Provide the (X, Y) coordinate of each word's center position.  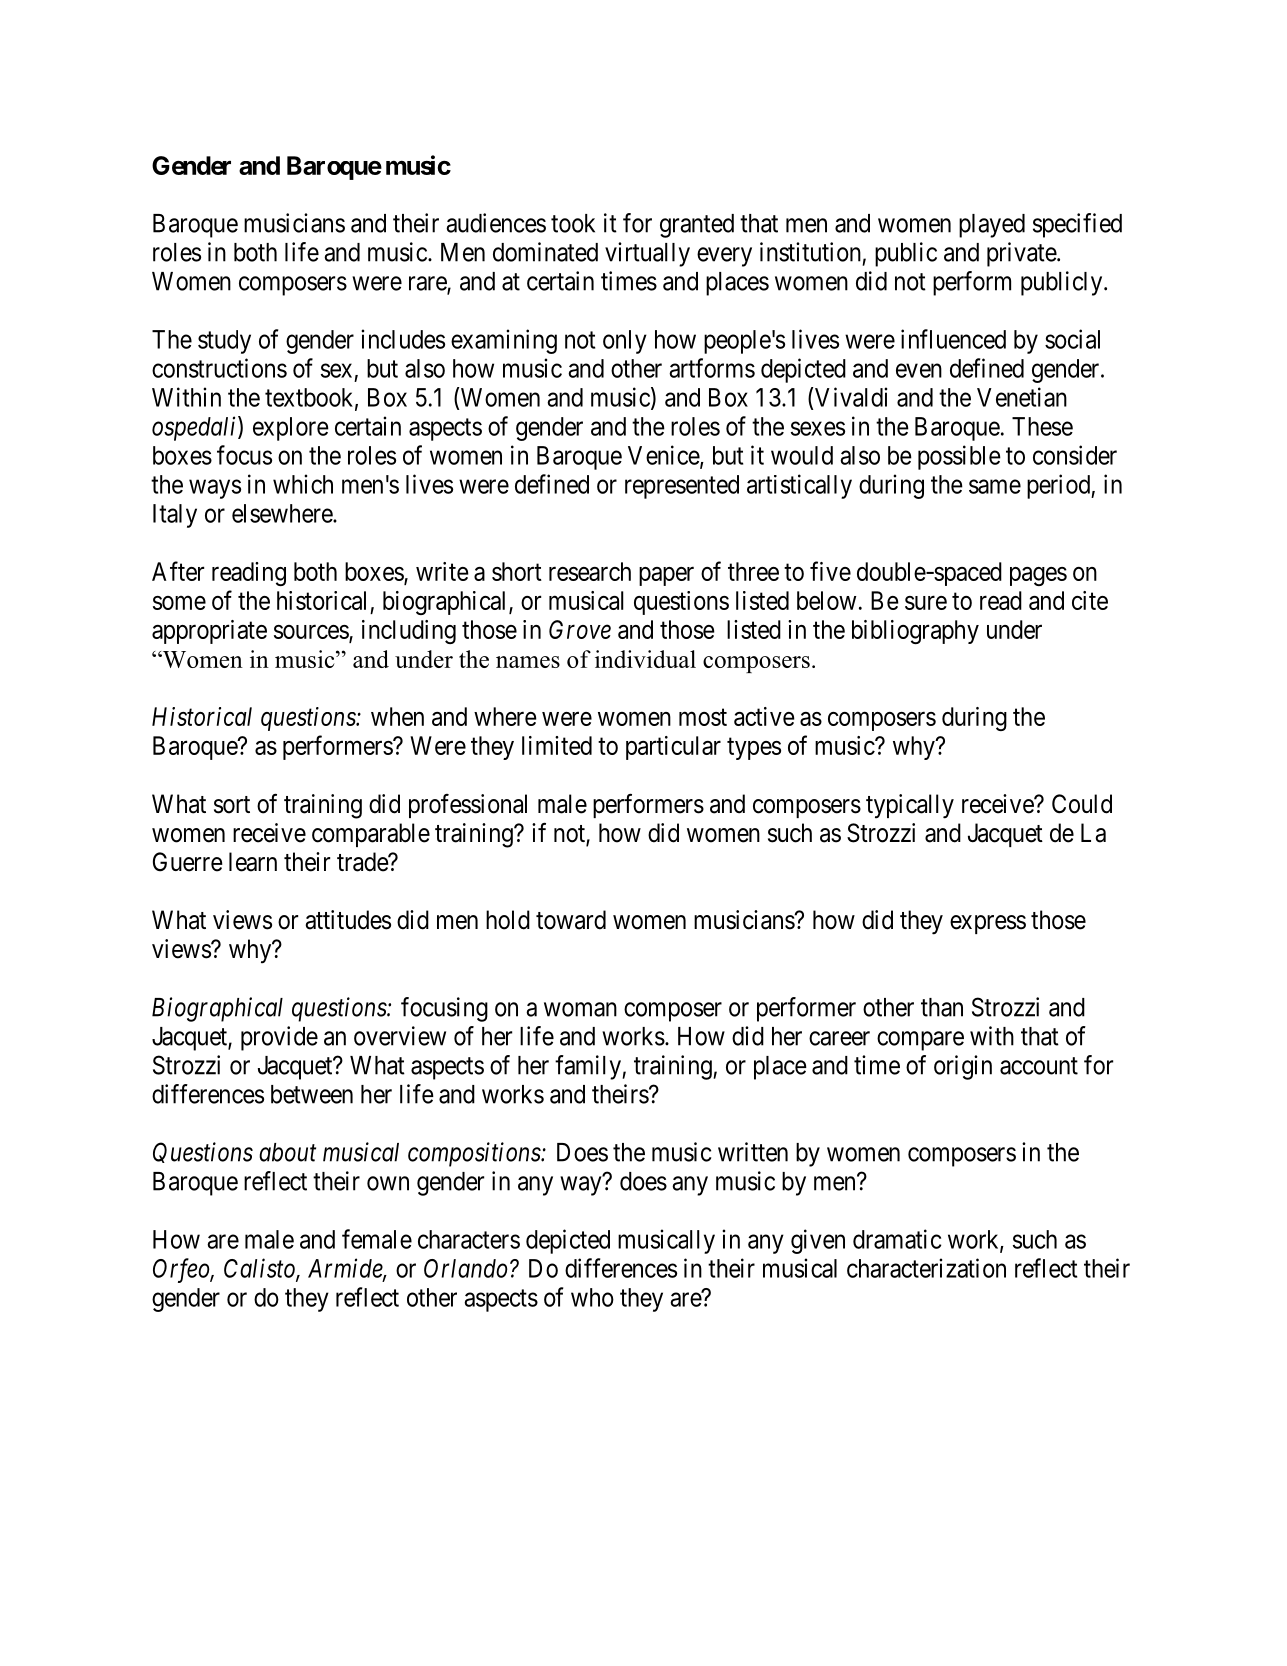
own (388, 1183)
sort (232, 805)
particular (673, 748)
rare (428, 284)
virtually (647, 254)
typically (910, 806)
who (592, 1297)
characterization (926, 1268)
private (1022, 254)
